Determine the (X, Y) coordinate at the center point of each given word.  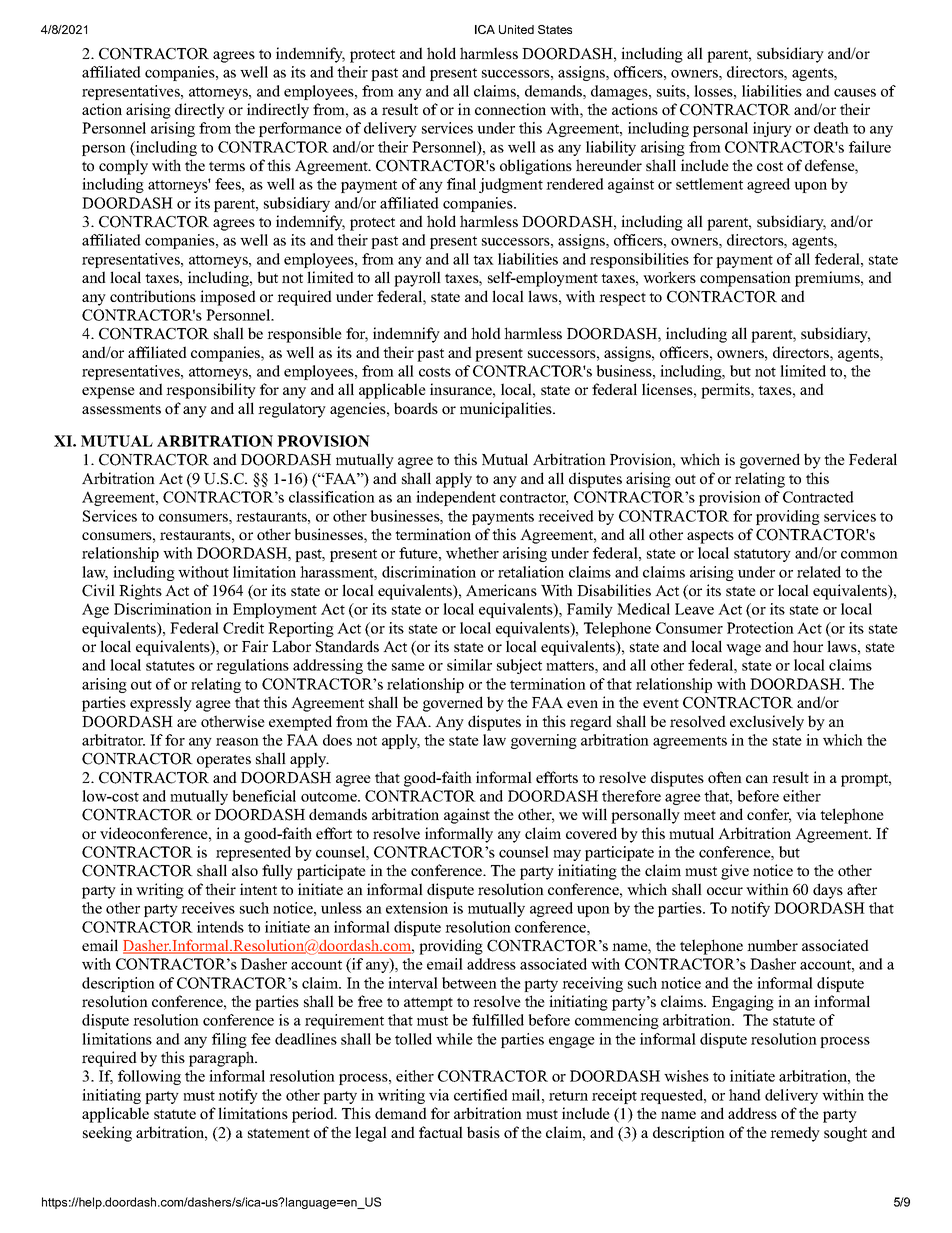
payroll (417, 279)
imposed (228, 298)
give (735, 872)
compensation (745, 279)
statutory (762, 555)
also (245, 870)
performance (300, 129)
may (567, 855)
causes (855, 93)
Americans (501, 590)
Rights (140, 592)
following (149, 1077)
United (516, 29)
